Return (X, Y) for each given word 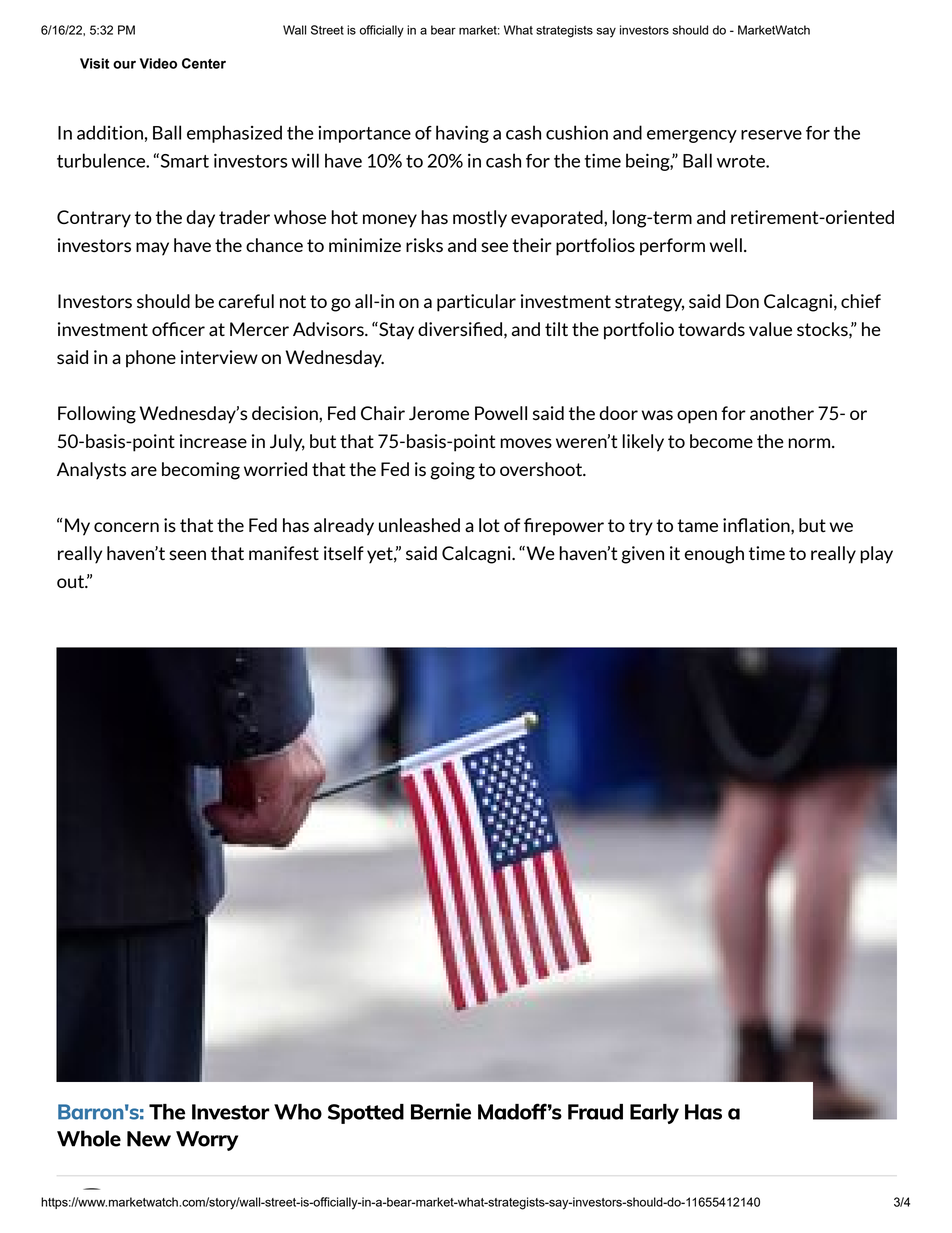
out (72, 581)
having (462, 134)
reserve (771, 135)
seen (187, 555)
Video (158, 63)
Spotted (366, 1114)
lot (489, 525)
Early (654, 1114)
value (770, 329)
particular (476, 303)
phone (151, 359)
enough (714, 555)
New (149, 1139)
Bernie (441, 1111)
